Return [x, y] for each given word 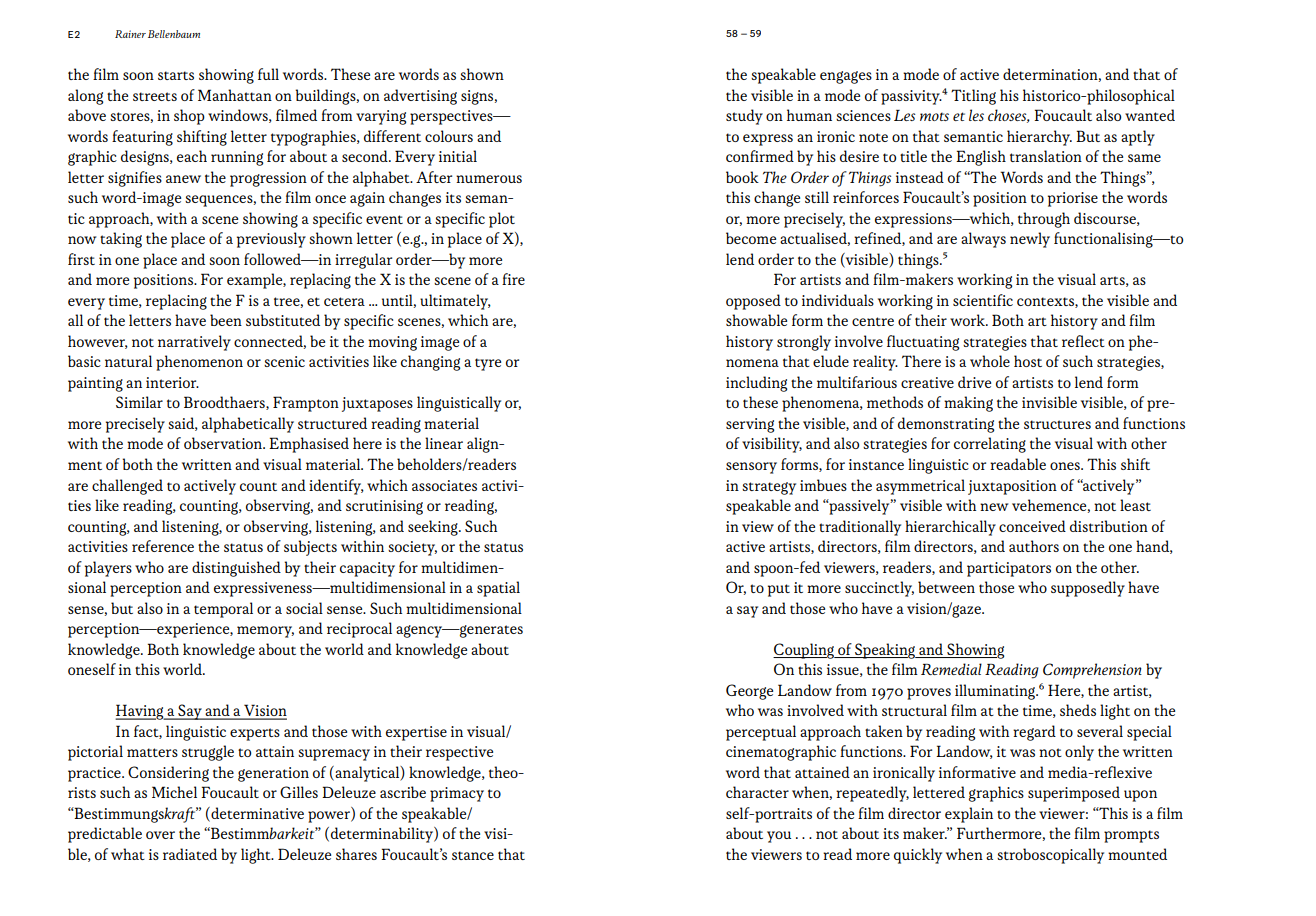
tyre [488, 364]
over [160, 835]
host [1028, 361]
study [744, 117]
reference [163, 546]
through [1044, 220]
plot [502, 220]
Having [140, 712]
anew [183, 179]
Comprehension [1092, 671]
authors [1034, 546]
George [749, 692]
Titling [973, 97]
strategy [769, 488]
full [268, 74]
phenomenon [199, 363]
